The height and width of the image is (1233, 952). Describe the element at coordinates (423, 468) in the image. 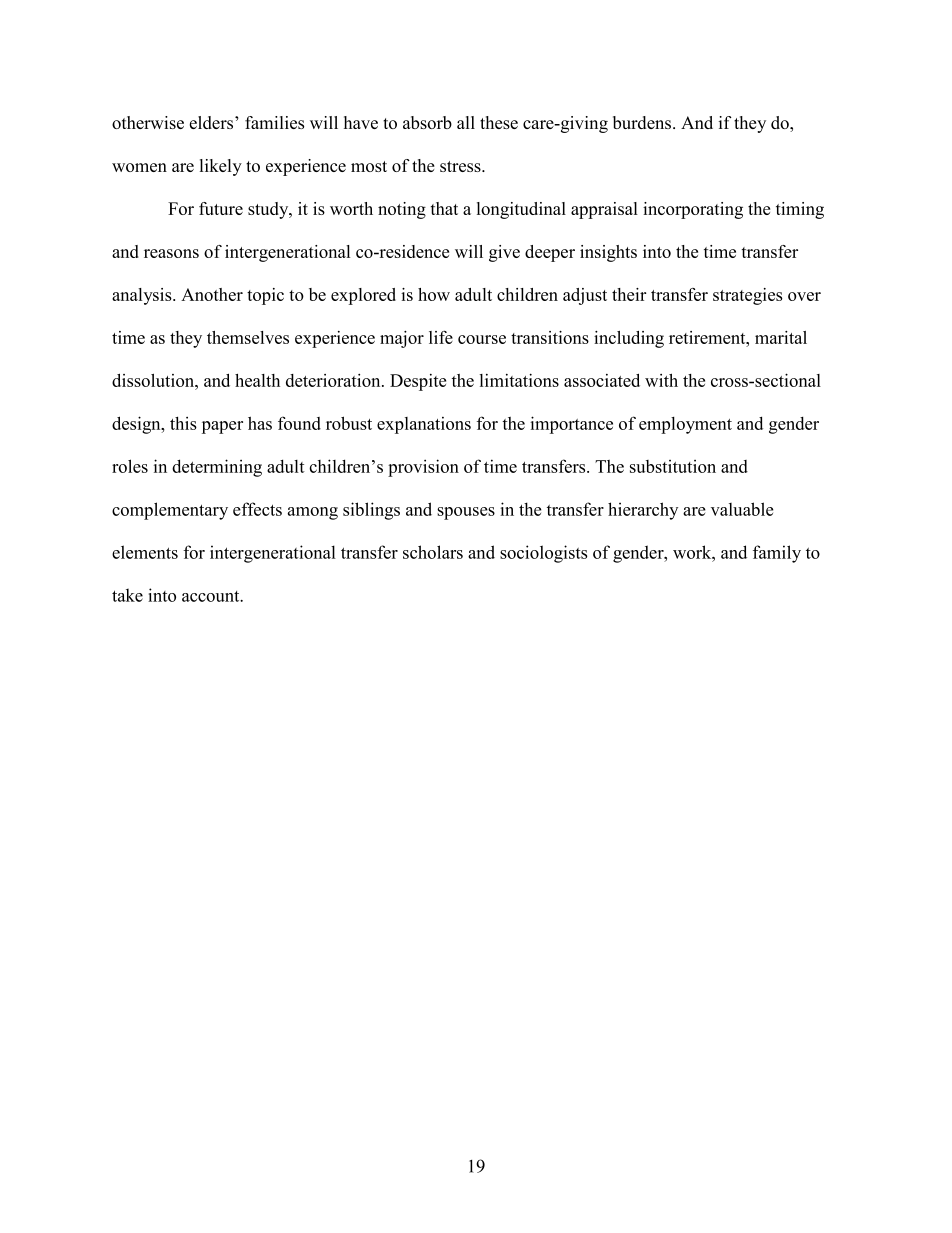

I see `provision` at that location.
